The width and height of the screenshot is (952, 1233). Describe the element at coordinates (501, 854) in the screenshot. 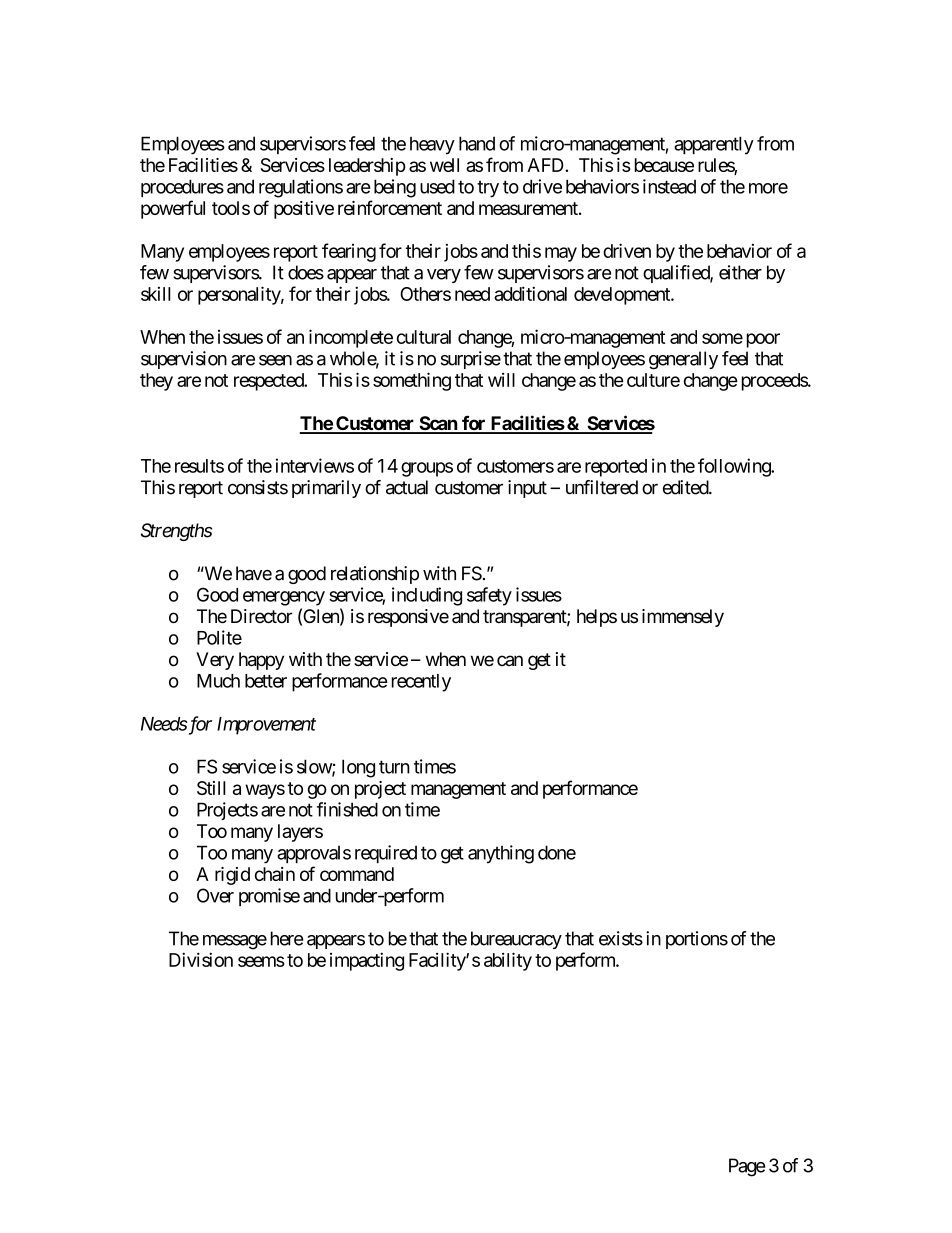

I see `anything` at that location.
